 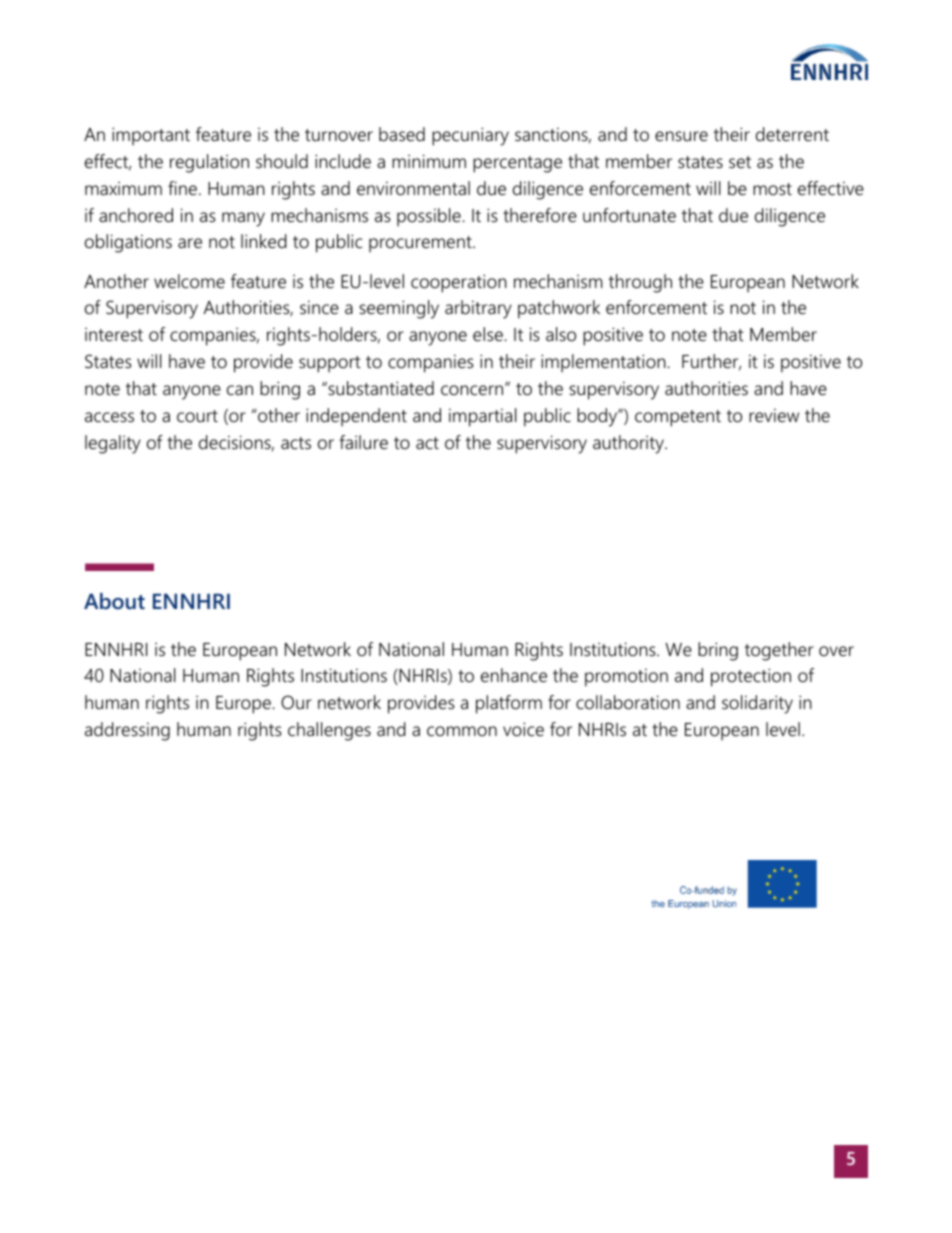 What do you see at coordinates (462, 731) in the document?
I see `common` at bounding box center [462, 731].
